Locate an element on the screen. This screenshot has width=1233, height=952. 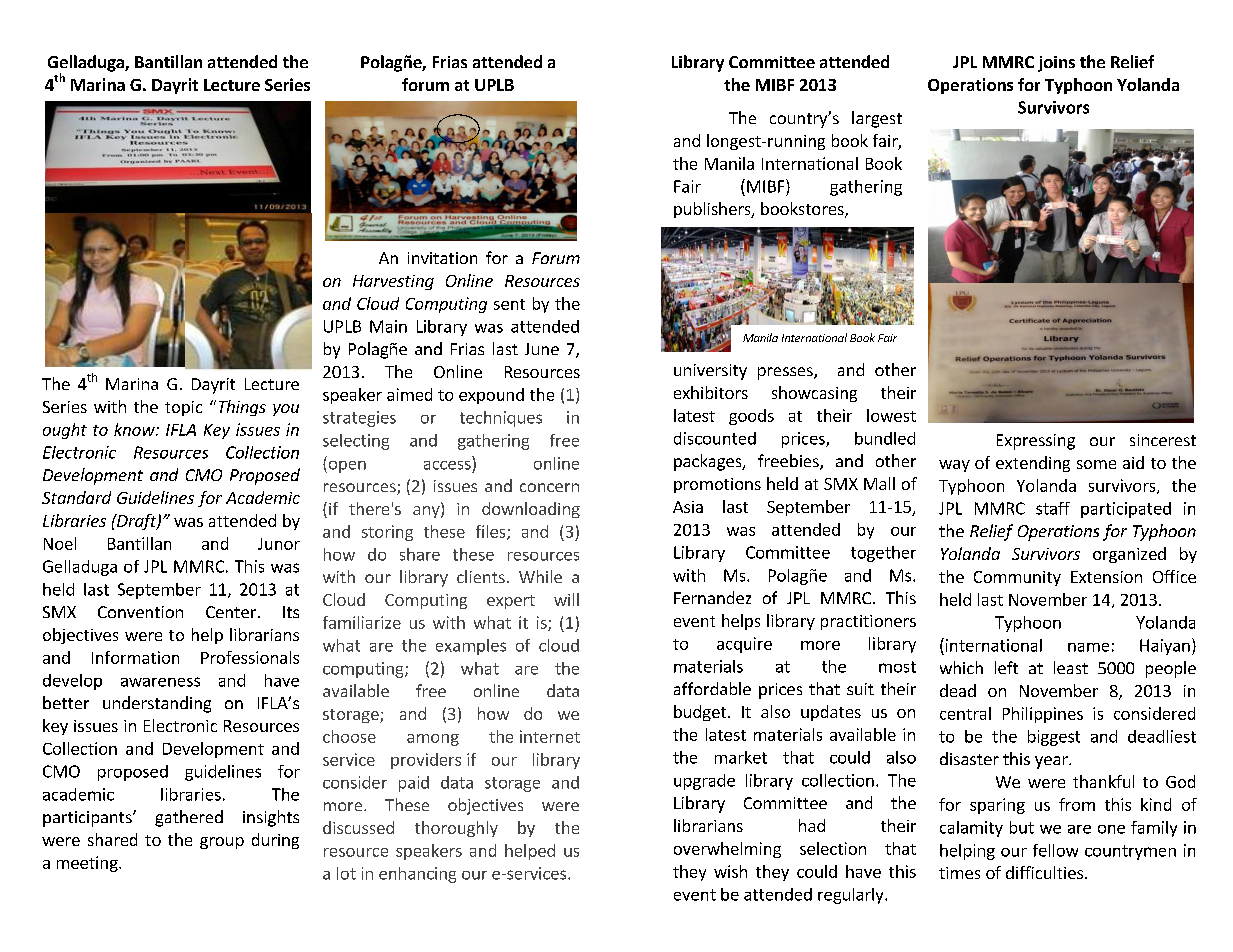
largest is located at coordinates (877, 119).
